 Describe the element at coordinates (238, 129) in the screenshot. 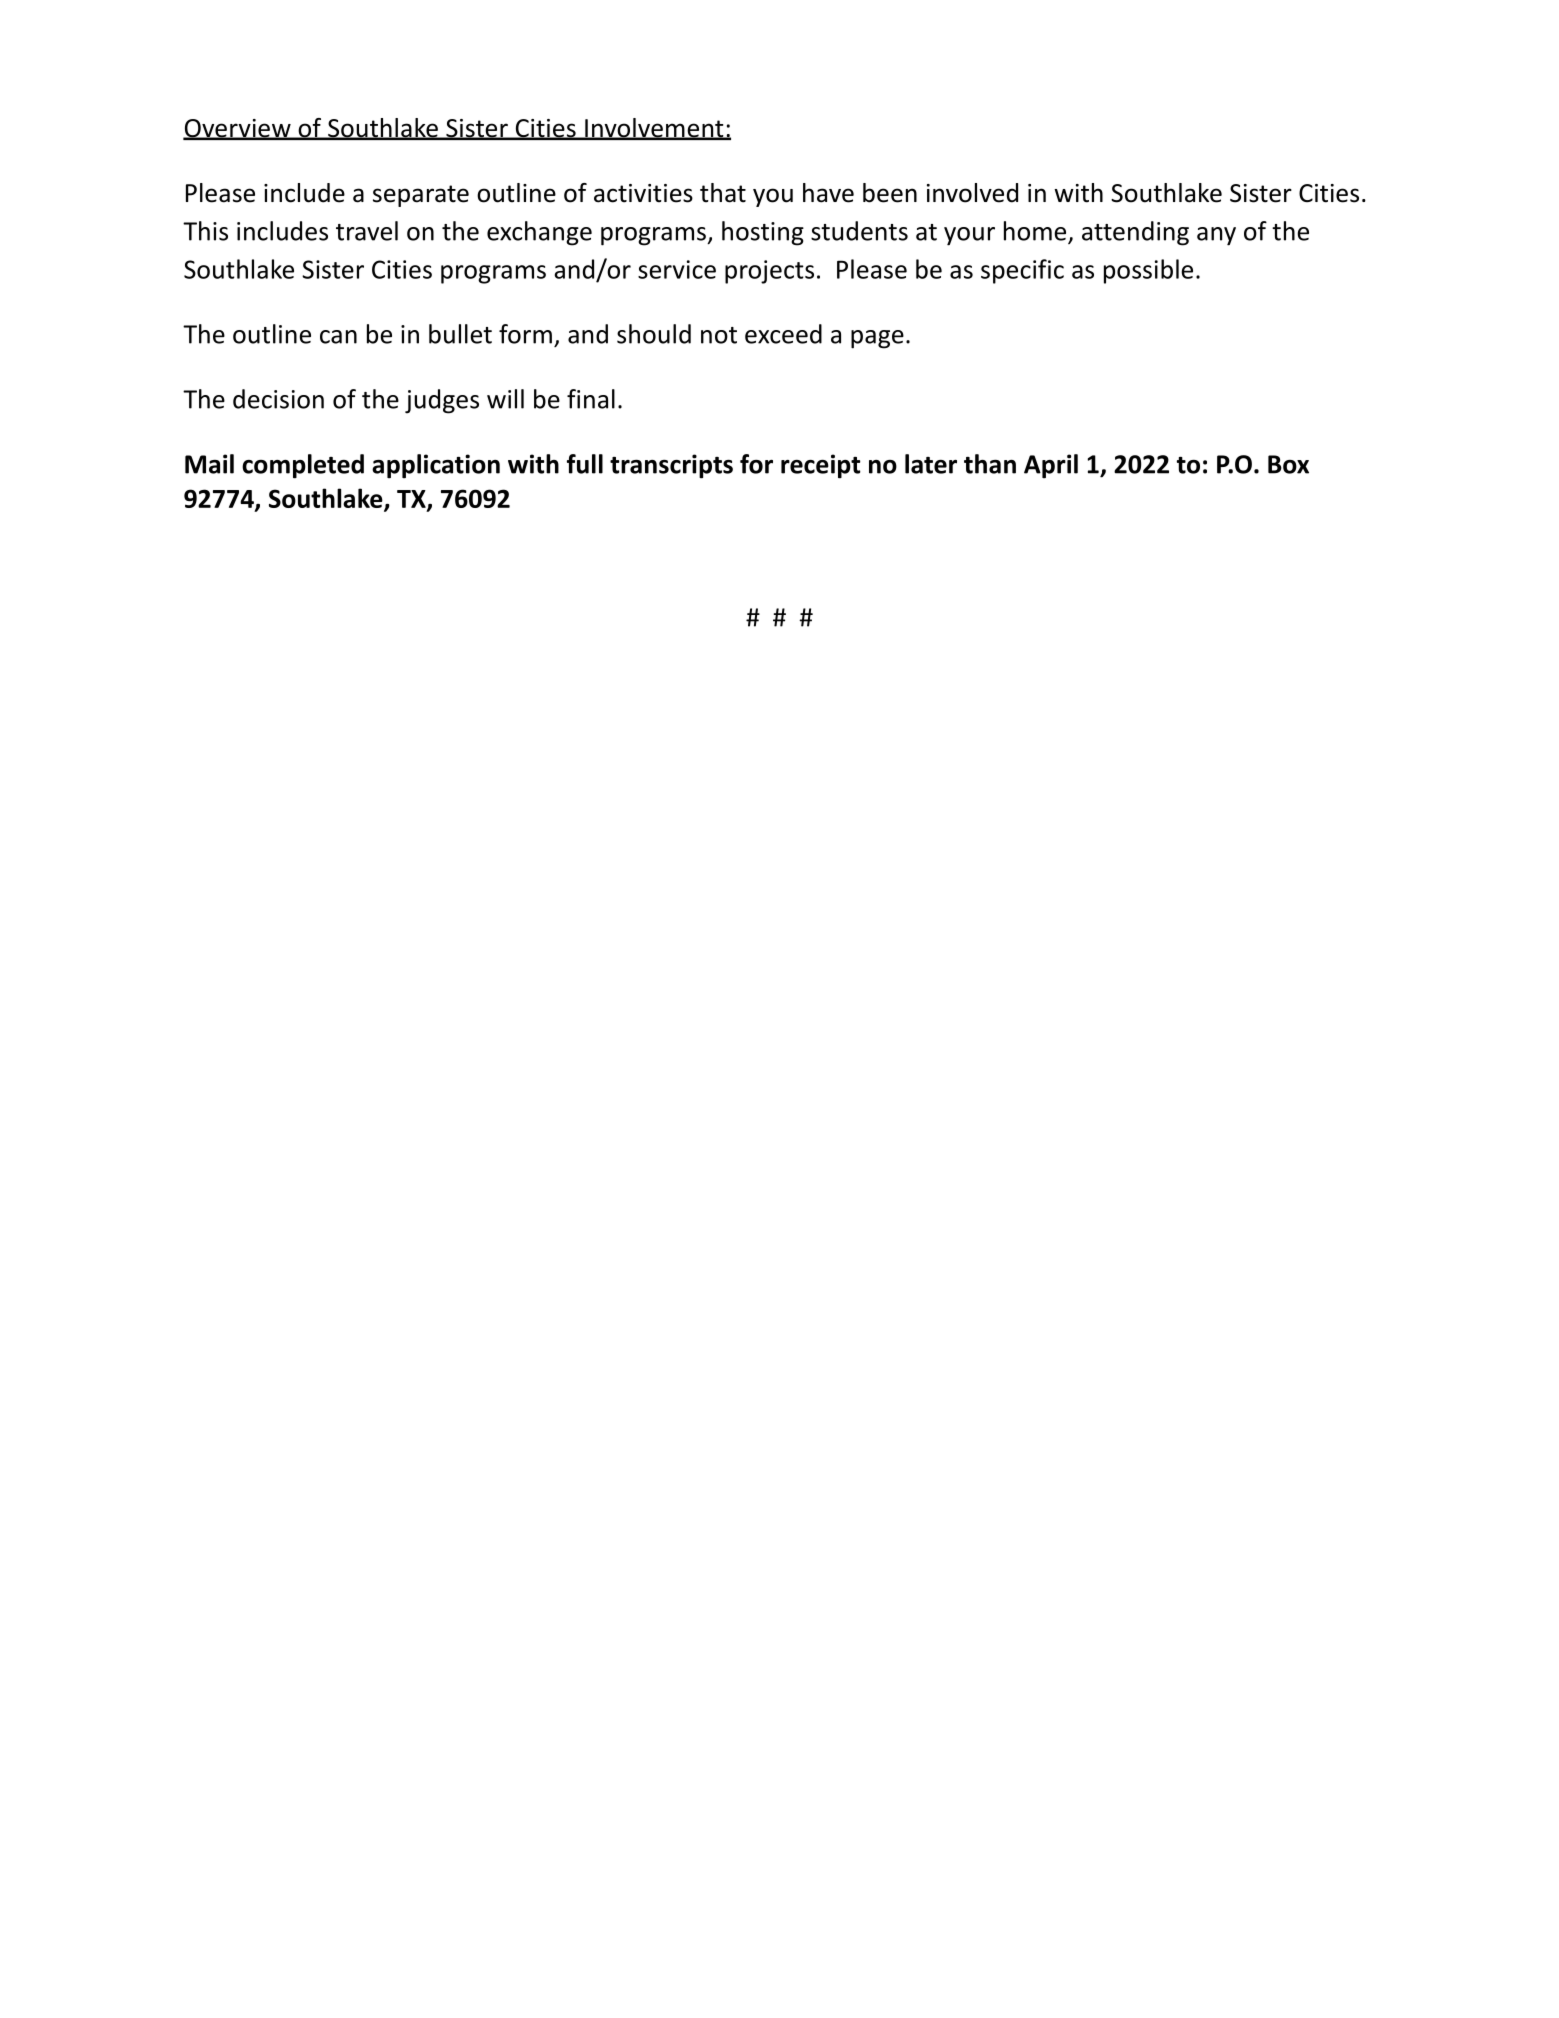

I see `Overview` at that location.
